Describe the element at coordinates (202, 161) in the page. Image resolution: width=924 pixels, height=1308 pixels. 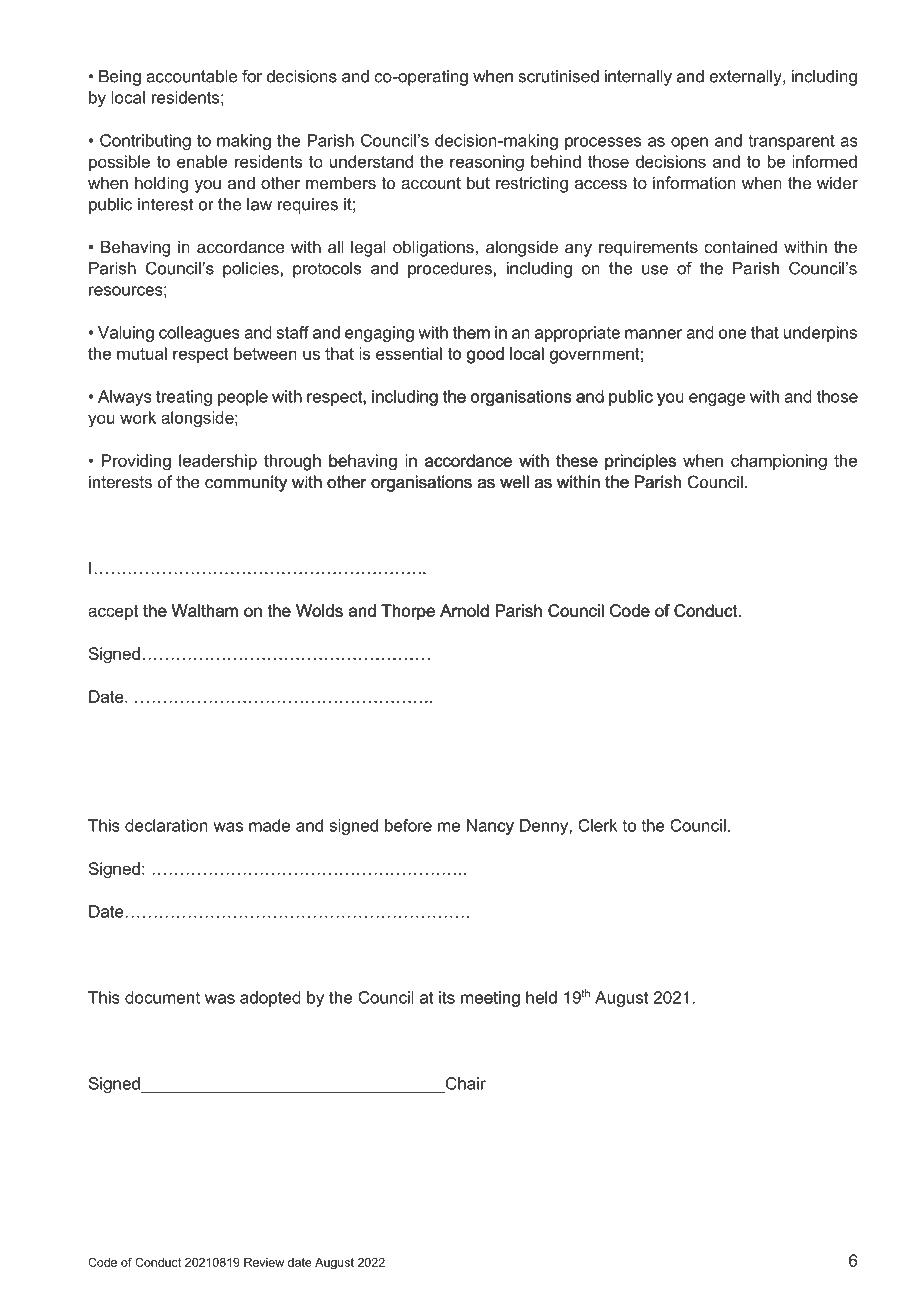
I see `enable` at that location.
